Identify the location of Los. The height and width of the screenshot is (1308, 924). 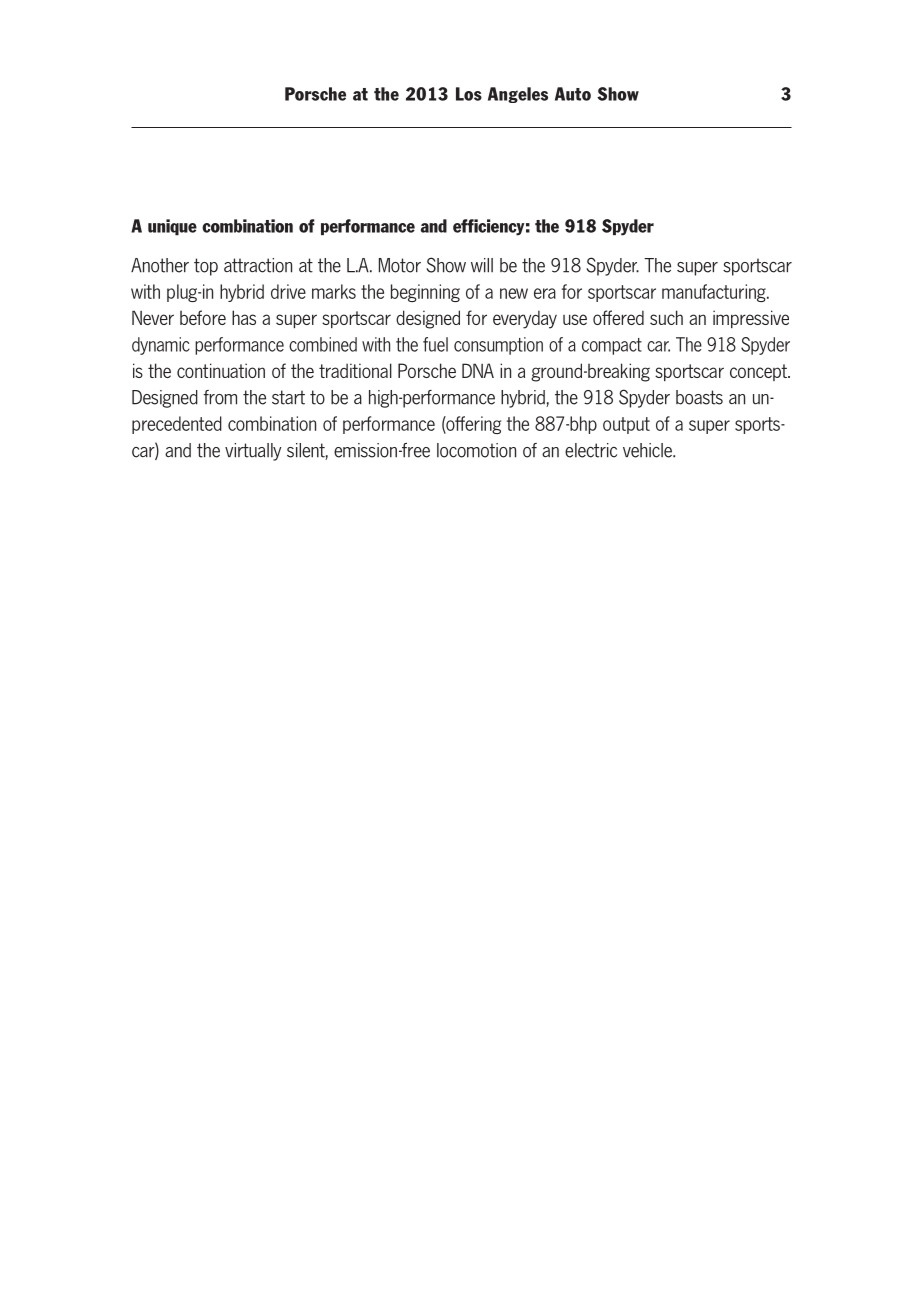
(469, 94).
